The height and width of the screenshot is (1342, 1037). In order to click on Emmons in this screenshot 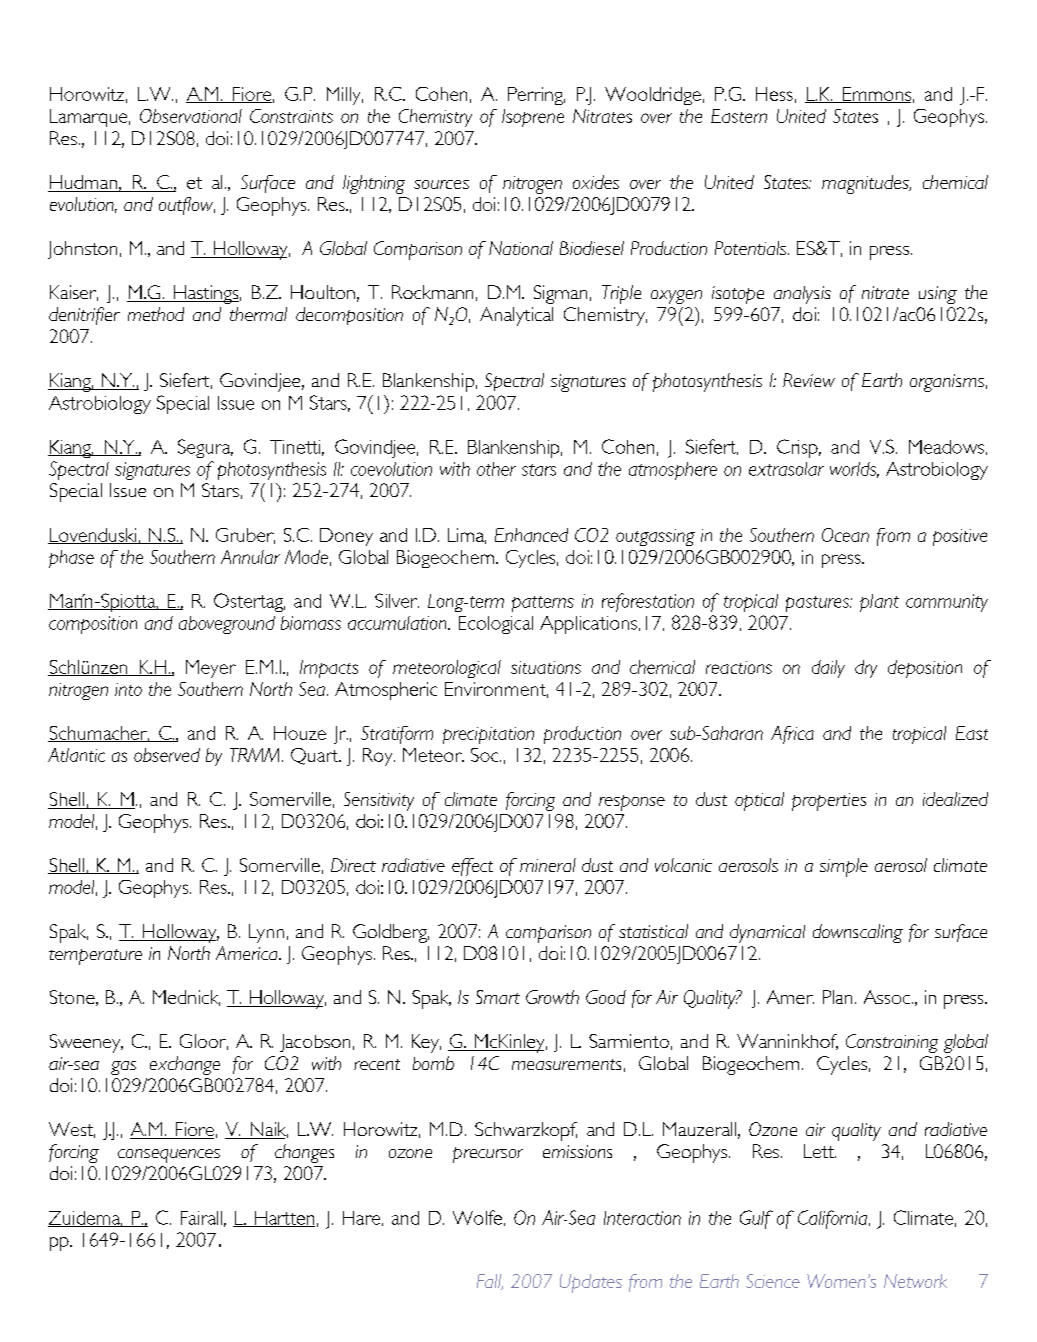, I will do `click(876, 95)`.
